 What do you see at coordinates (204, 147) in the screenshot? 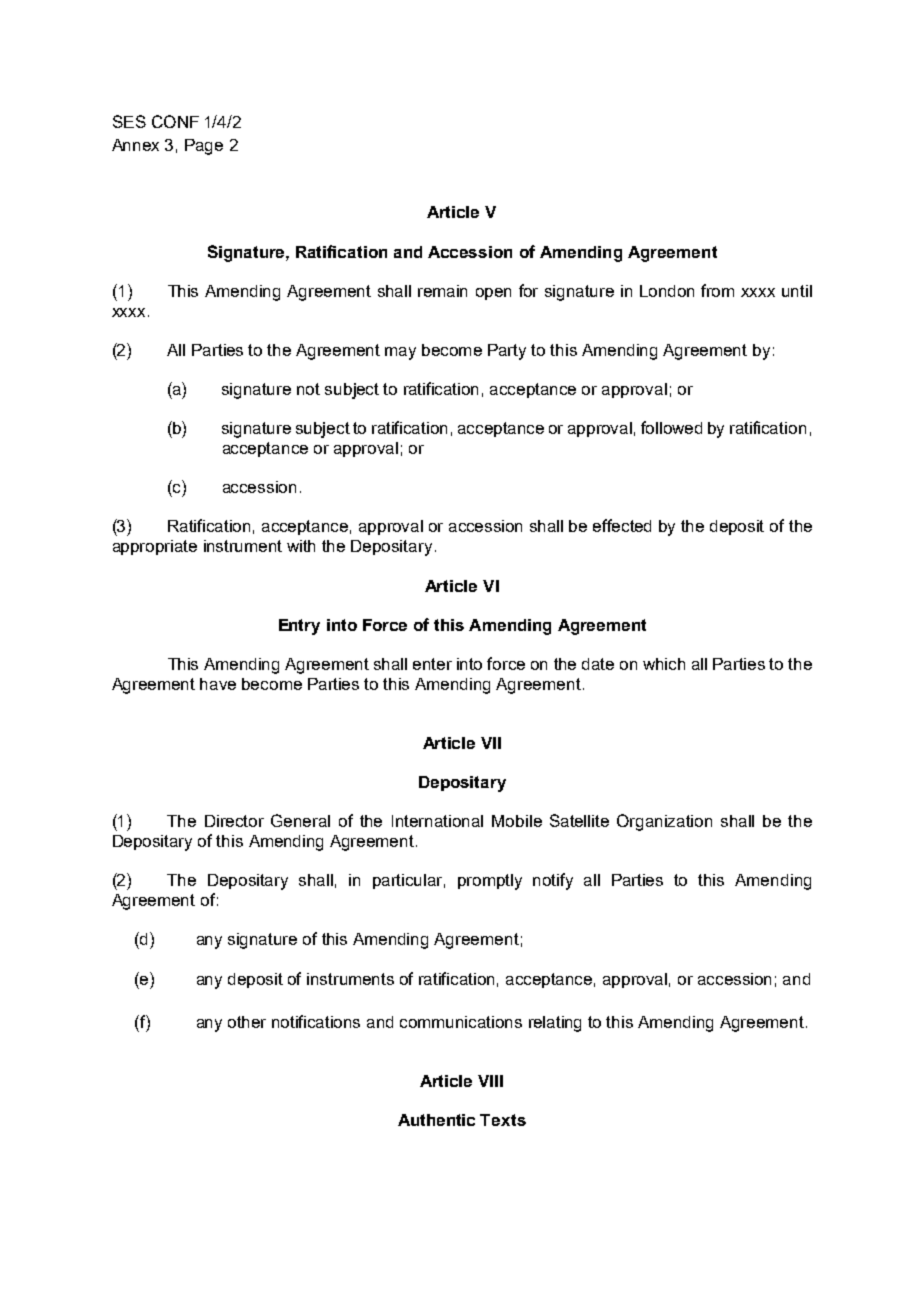
I see `Page` at bounding box center [204, 147].
